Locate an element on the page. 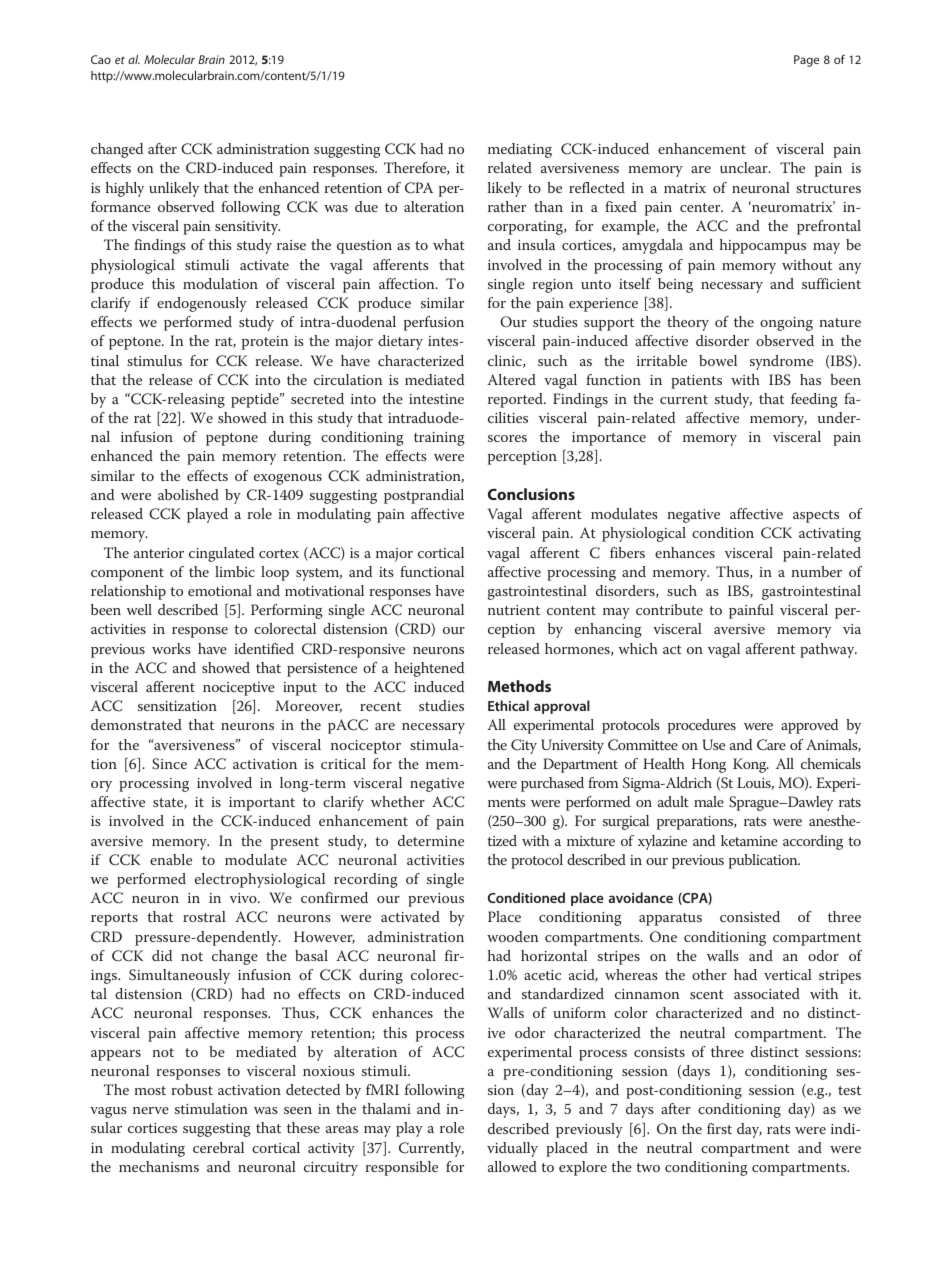 This document has width=952, height=1270. Page is located at coordinates (806, 61).
